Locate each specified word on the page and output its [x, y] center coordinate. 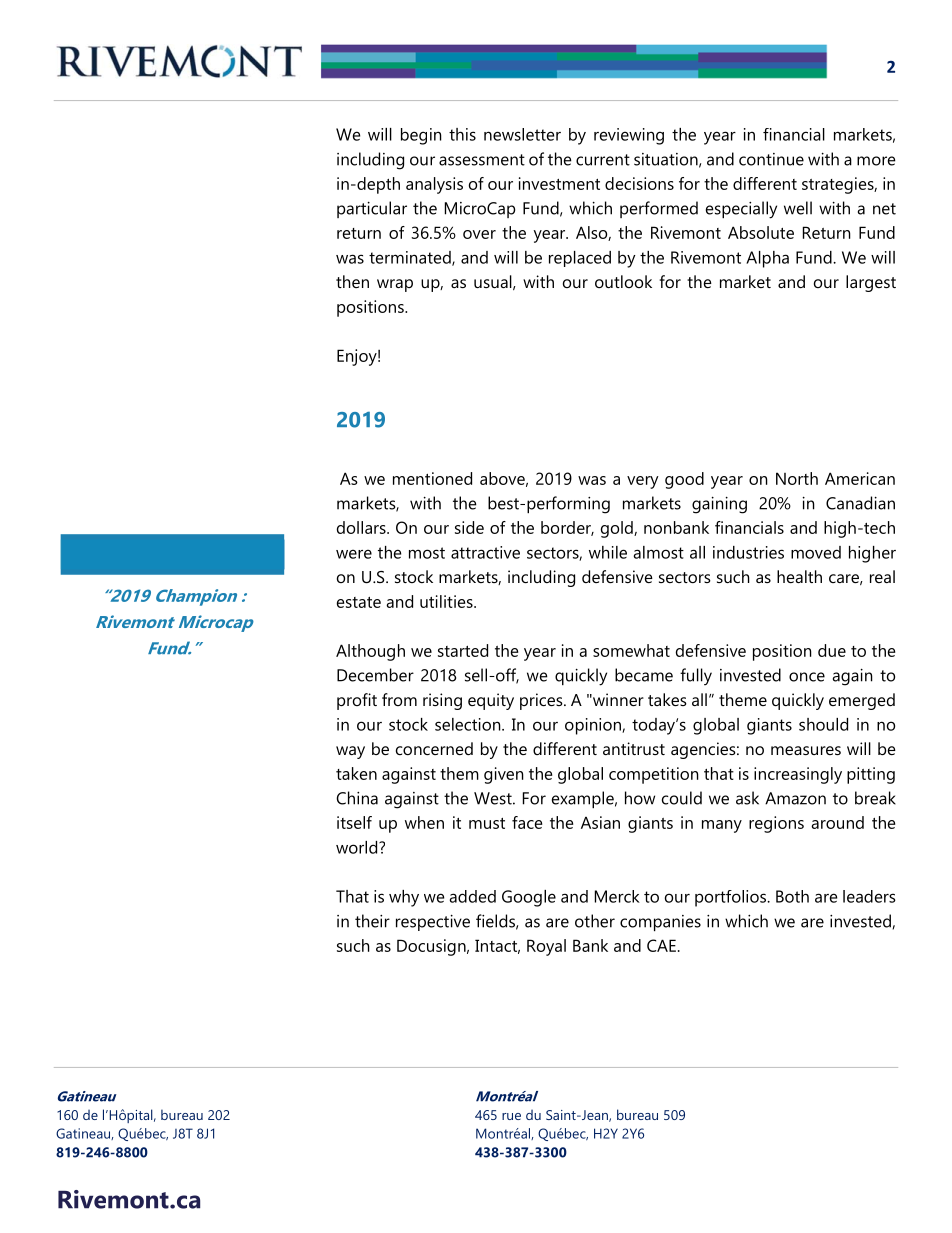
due [832, 650]
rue [511, 1116]
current [603, 160]
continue [771, 159]
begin [421, 136]
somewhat [631, 650]
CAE [661, 945]
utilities [447, 601]
